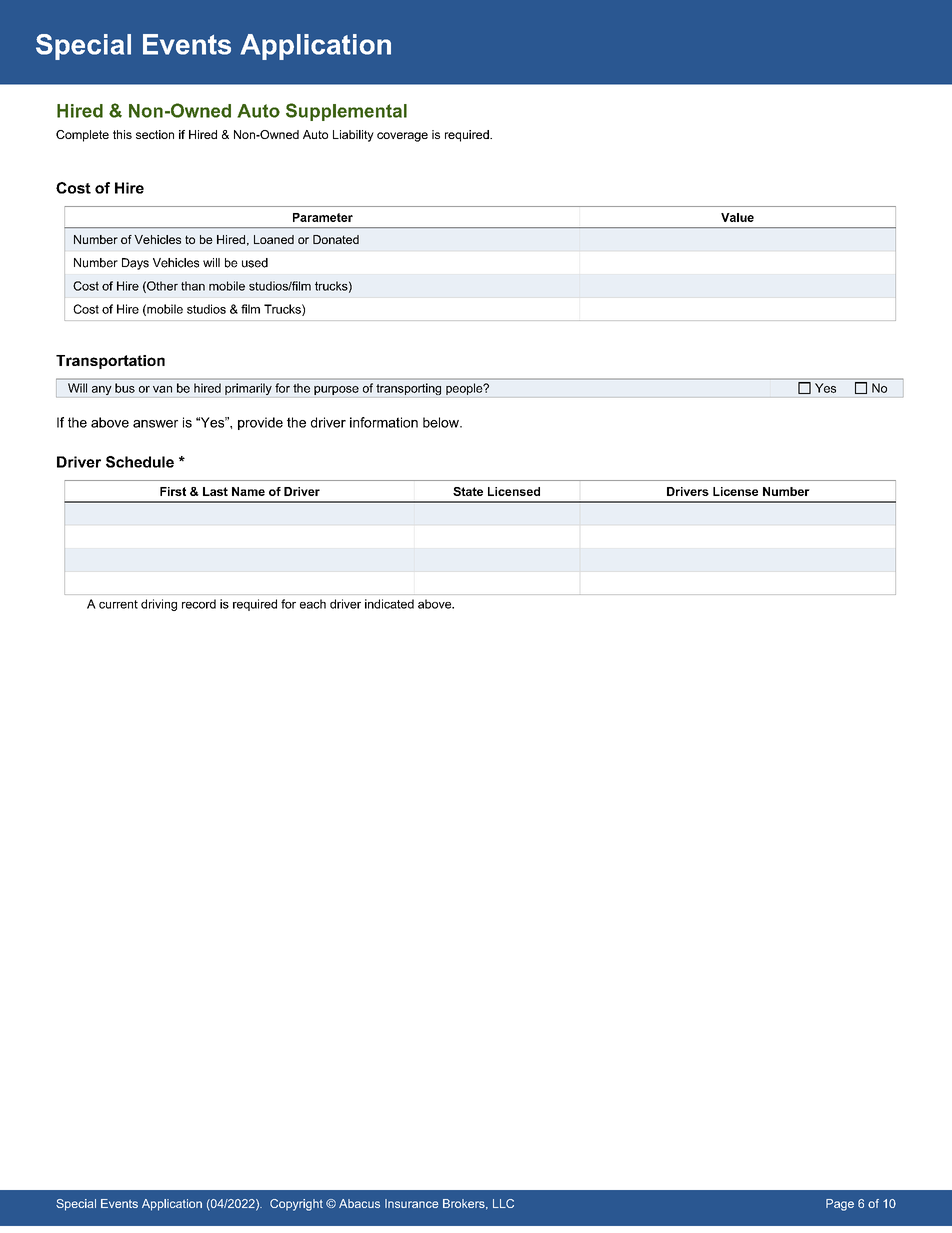  I want to click on coverage, so click(402, 137).
